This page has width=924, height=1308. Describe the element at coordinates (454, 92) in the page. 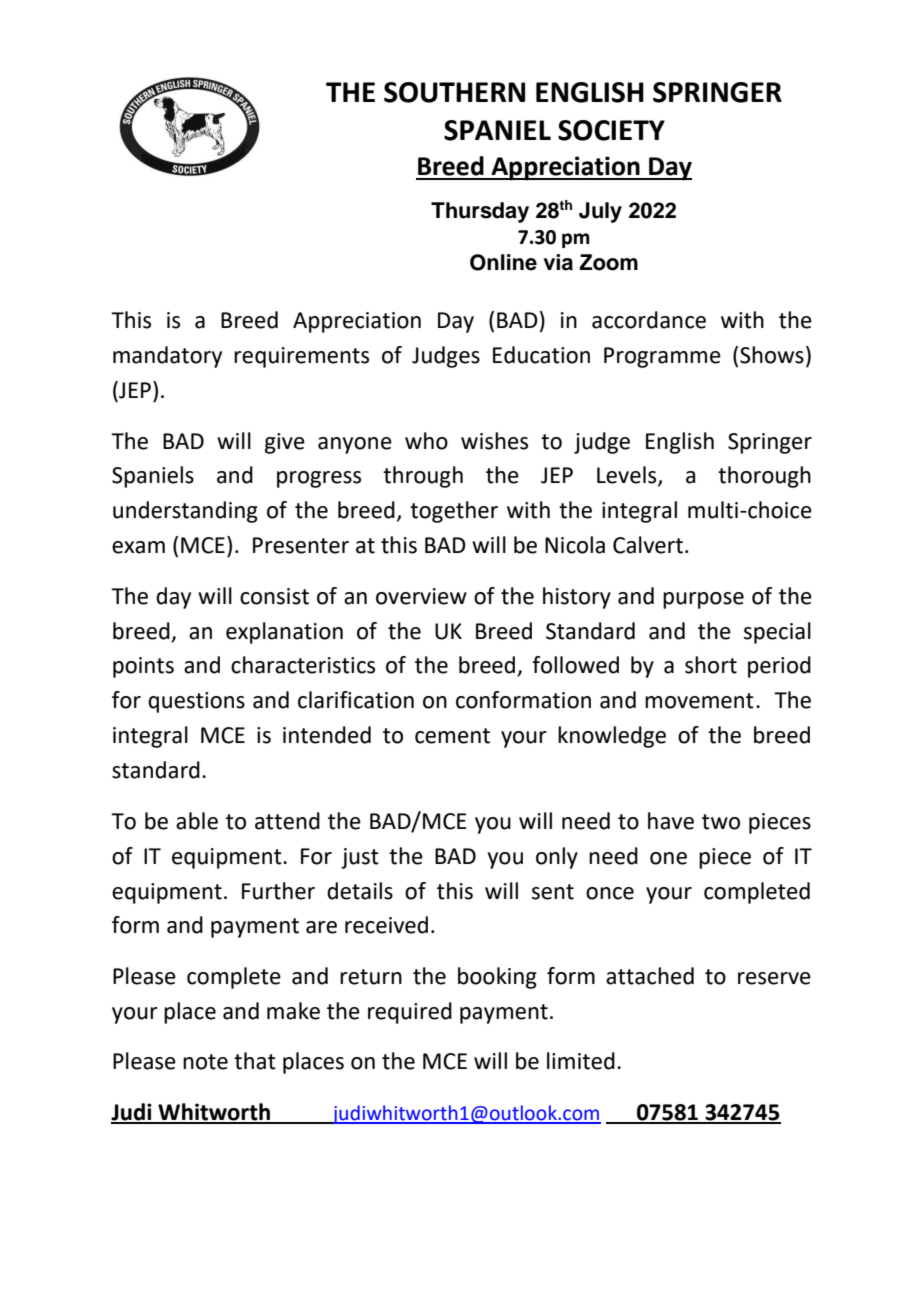

I see `SOUTHERN` at that location.
